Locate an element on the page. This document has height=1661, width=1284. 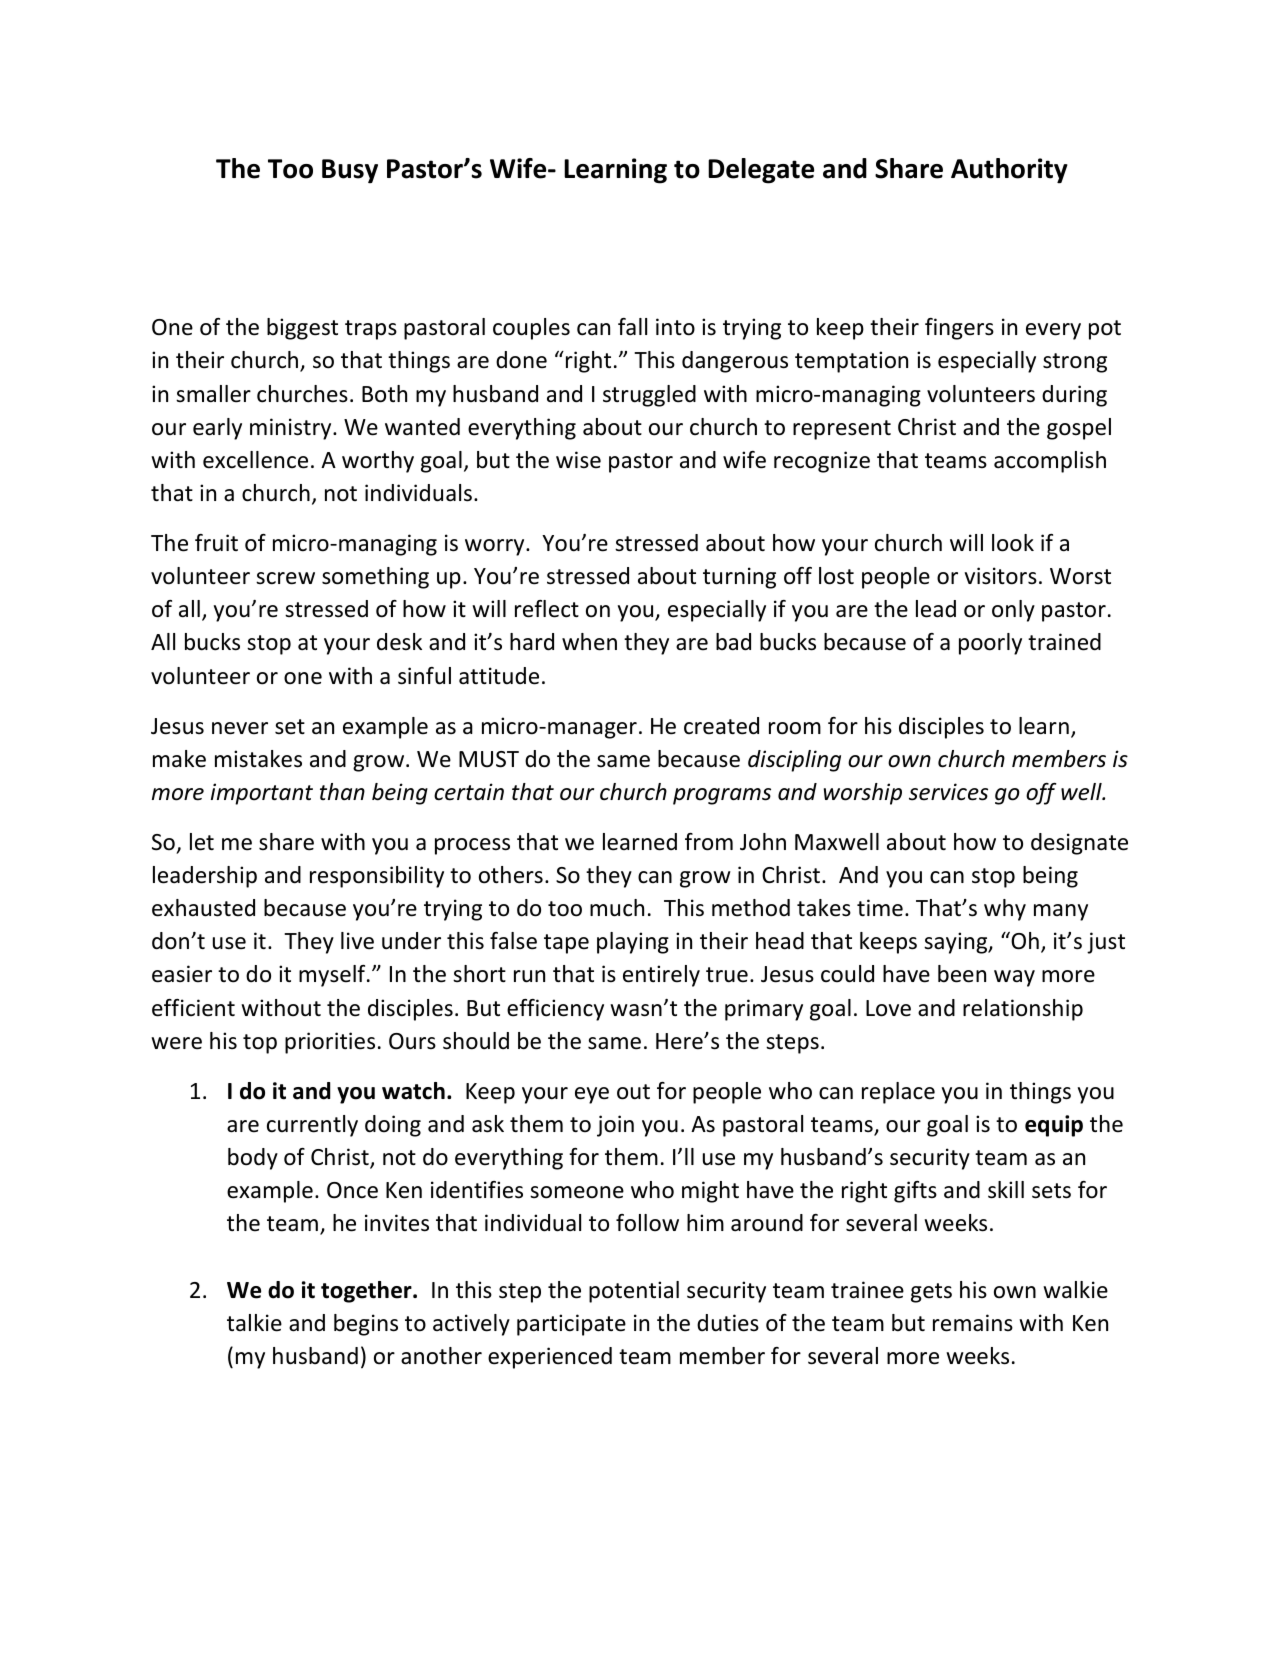
wise is located at coordinates (578, 460).
